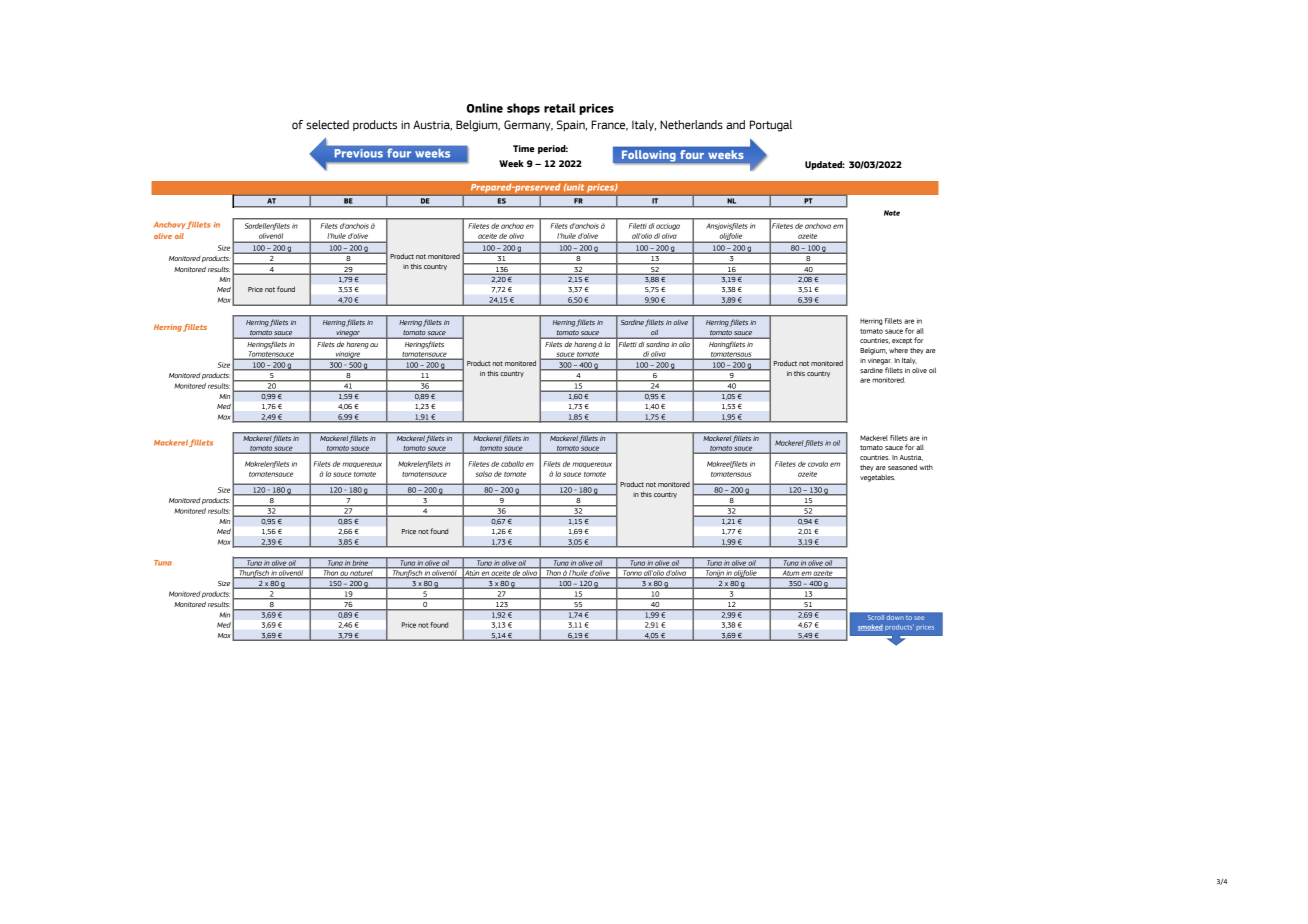  Describe the element at coordinates (898, 350) in the image. I see `where` at that location.
